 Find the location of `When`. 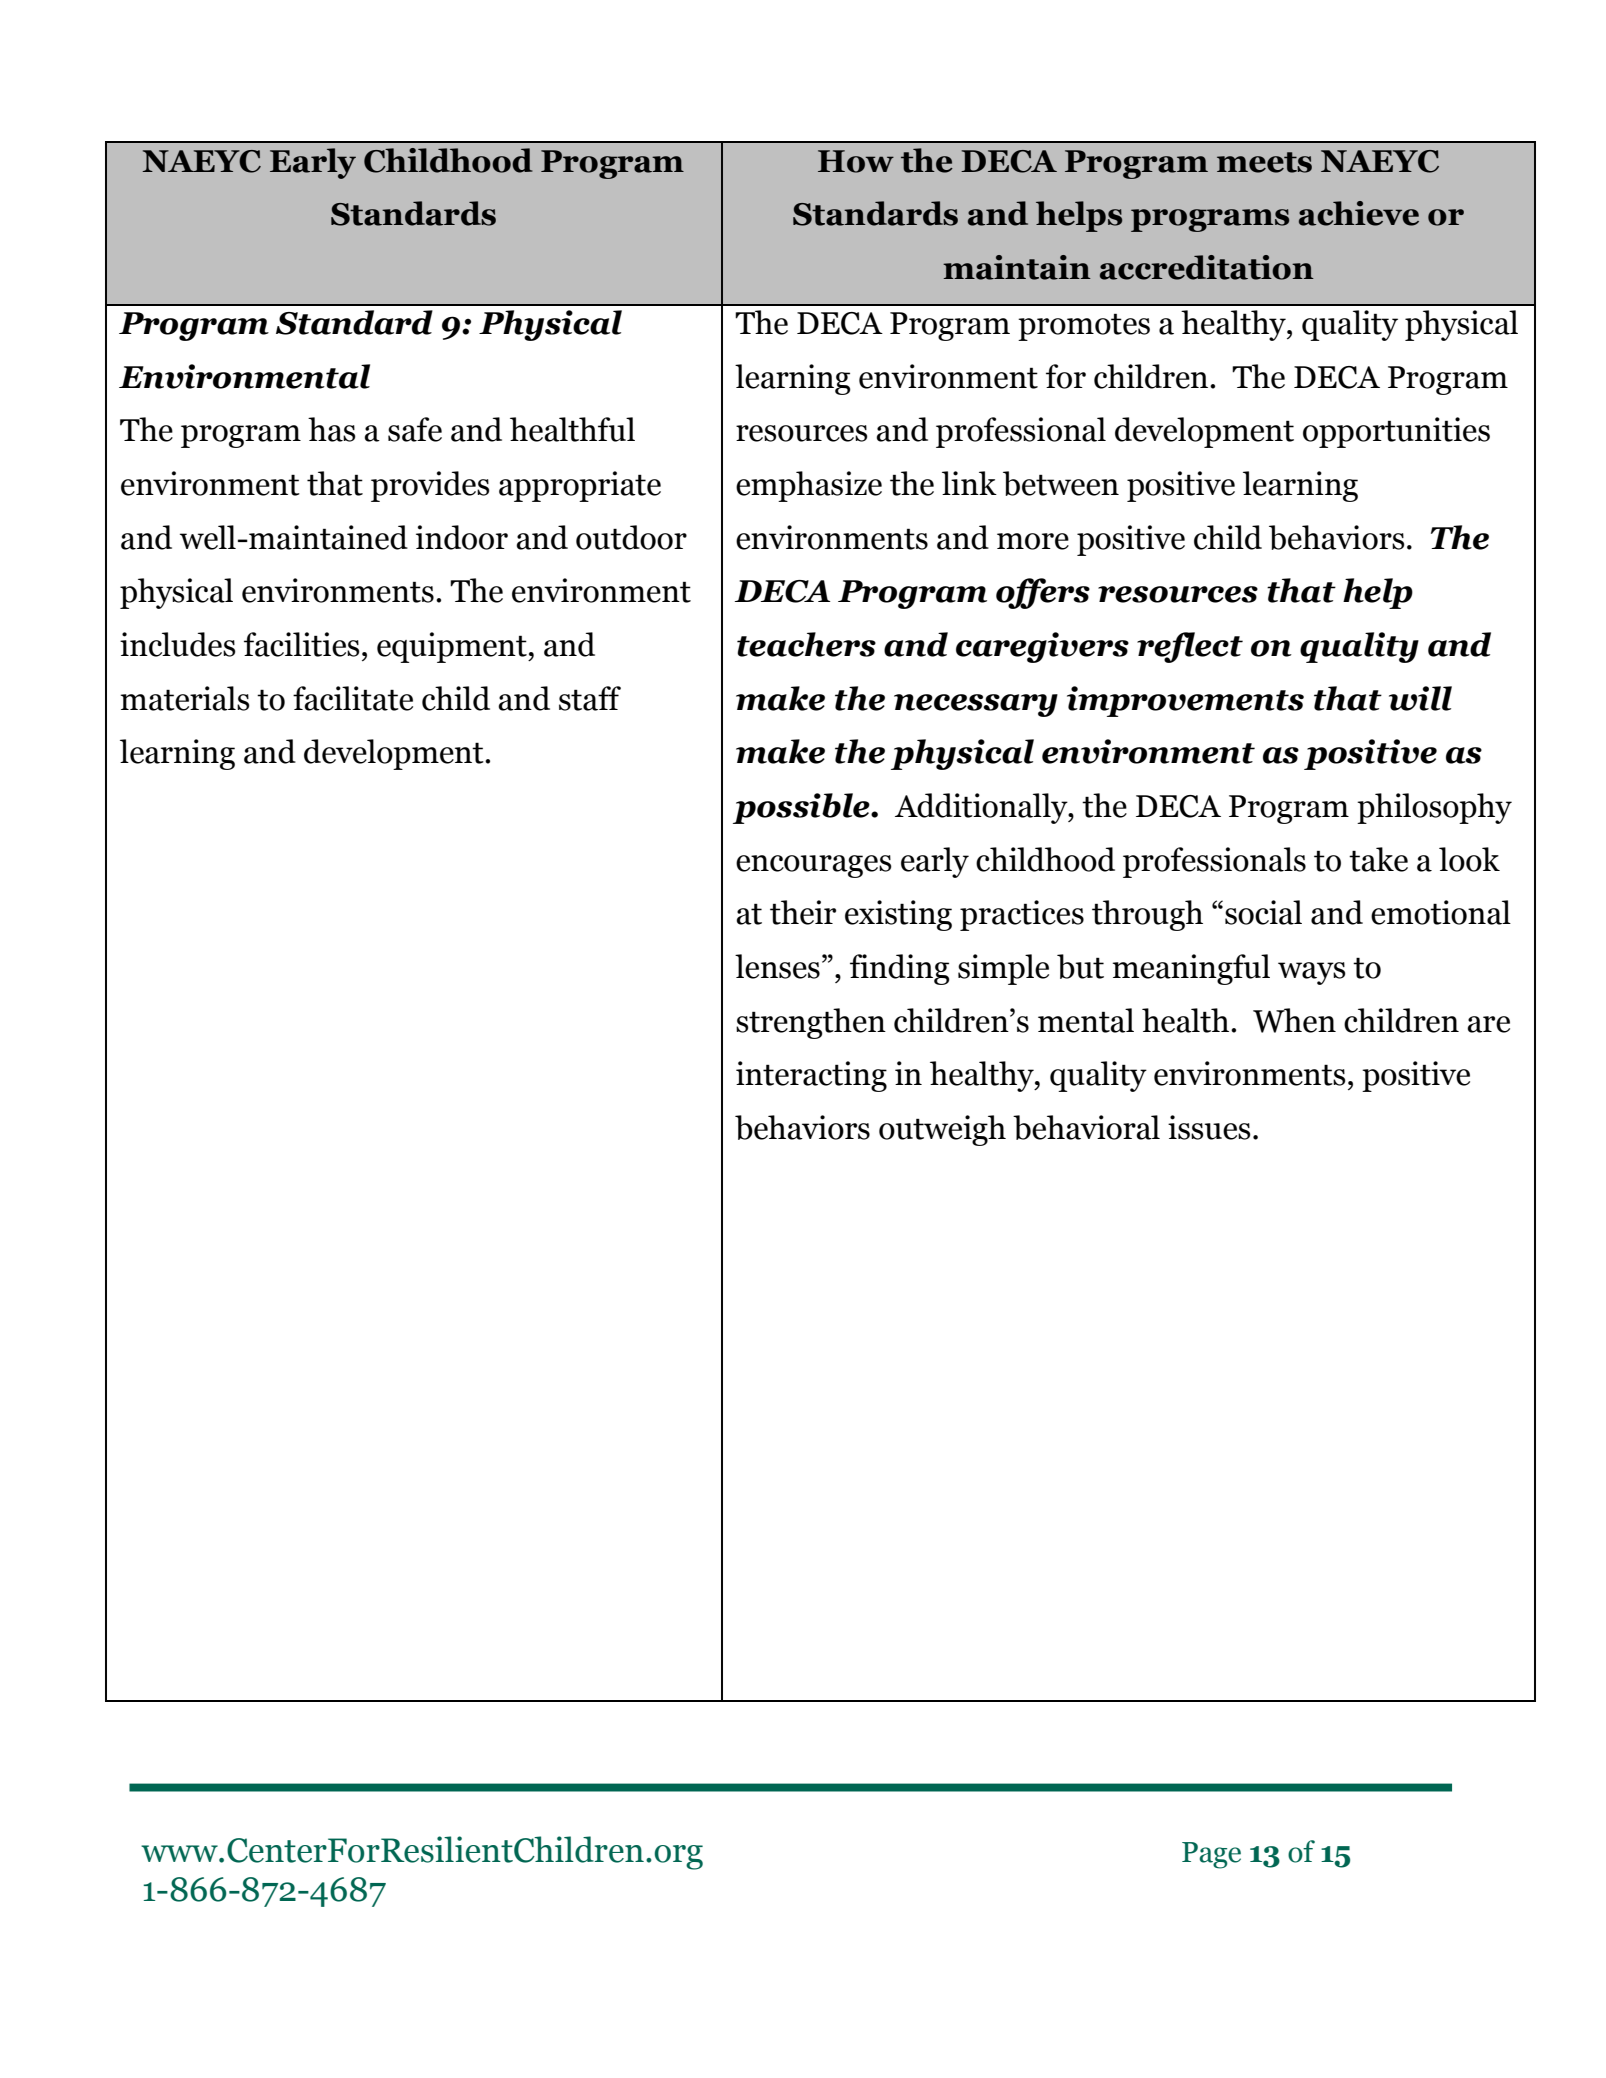

When is located at coordinates (1294, 1020).
